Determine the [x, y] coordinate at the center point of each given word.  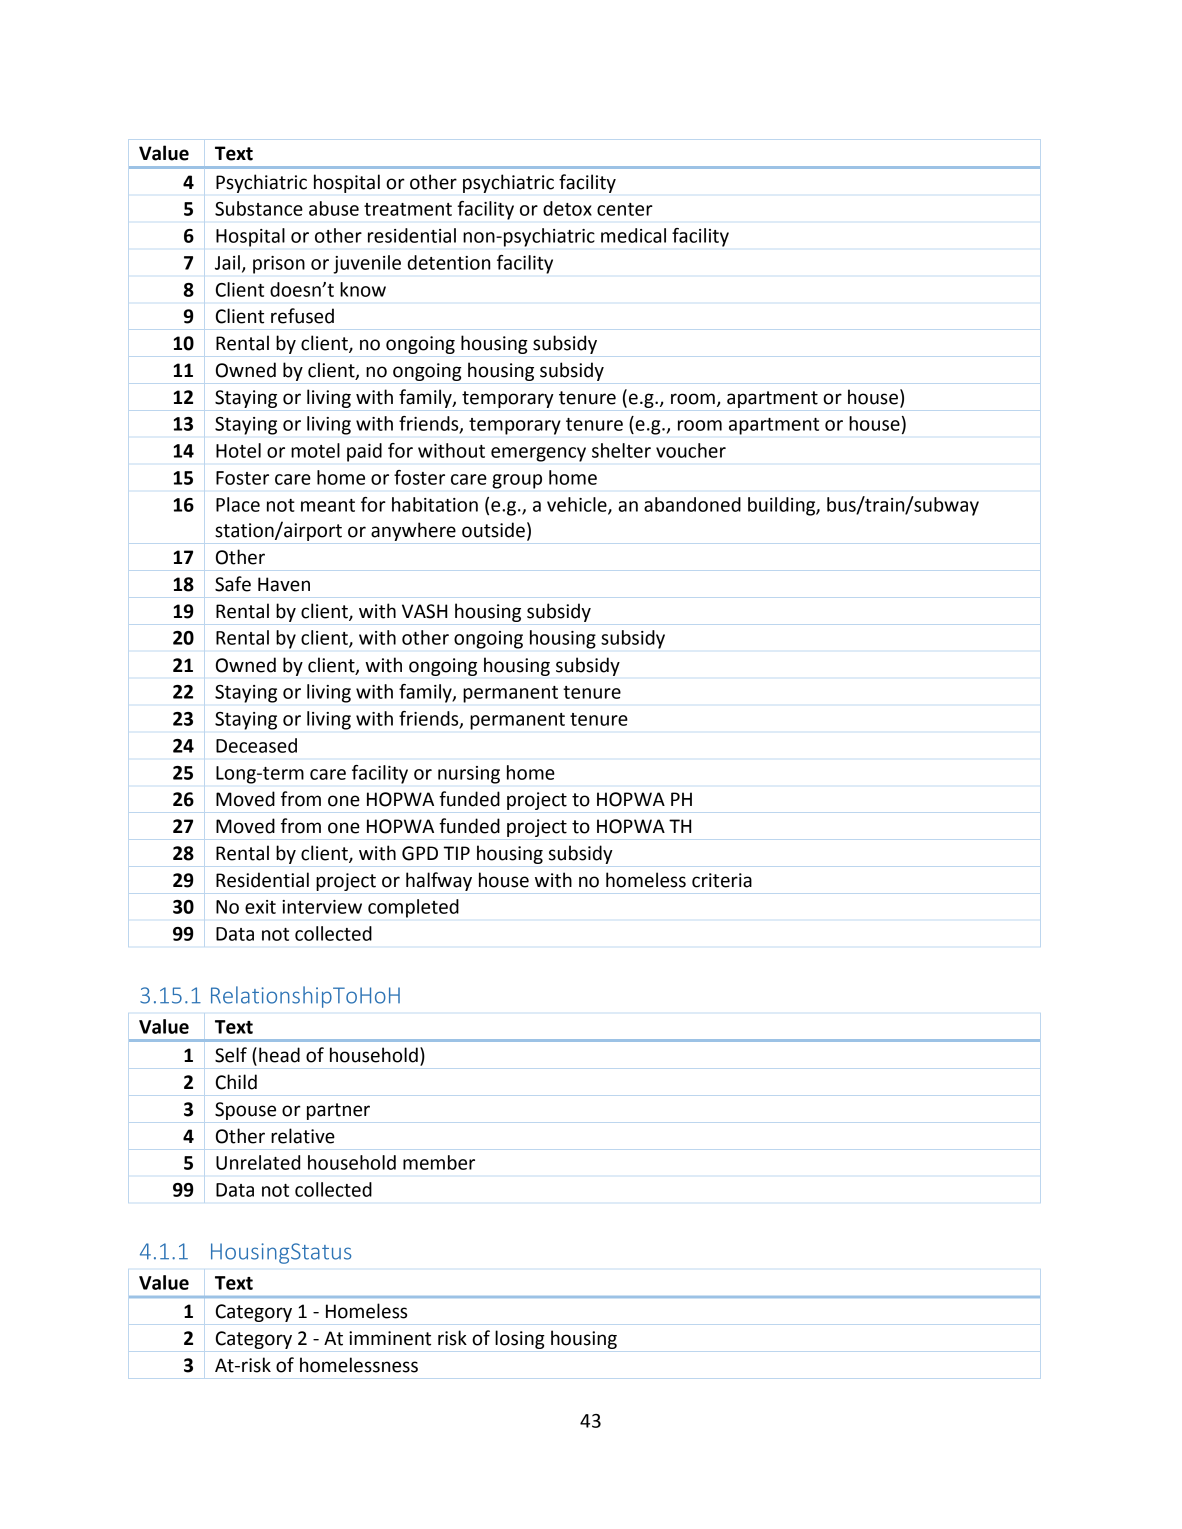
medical [633, 235]
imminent [390, 1338]
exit [260, 907]
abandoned [692, 504]
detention [449, 262]
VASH [424, 611]
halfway [439, 881]
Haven [284, 584]
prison [279, 265]
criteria [722, 880]
